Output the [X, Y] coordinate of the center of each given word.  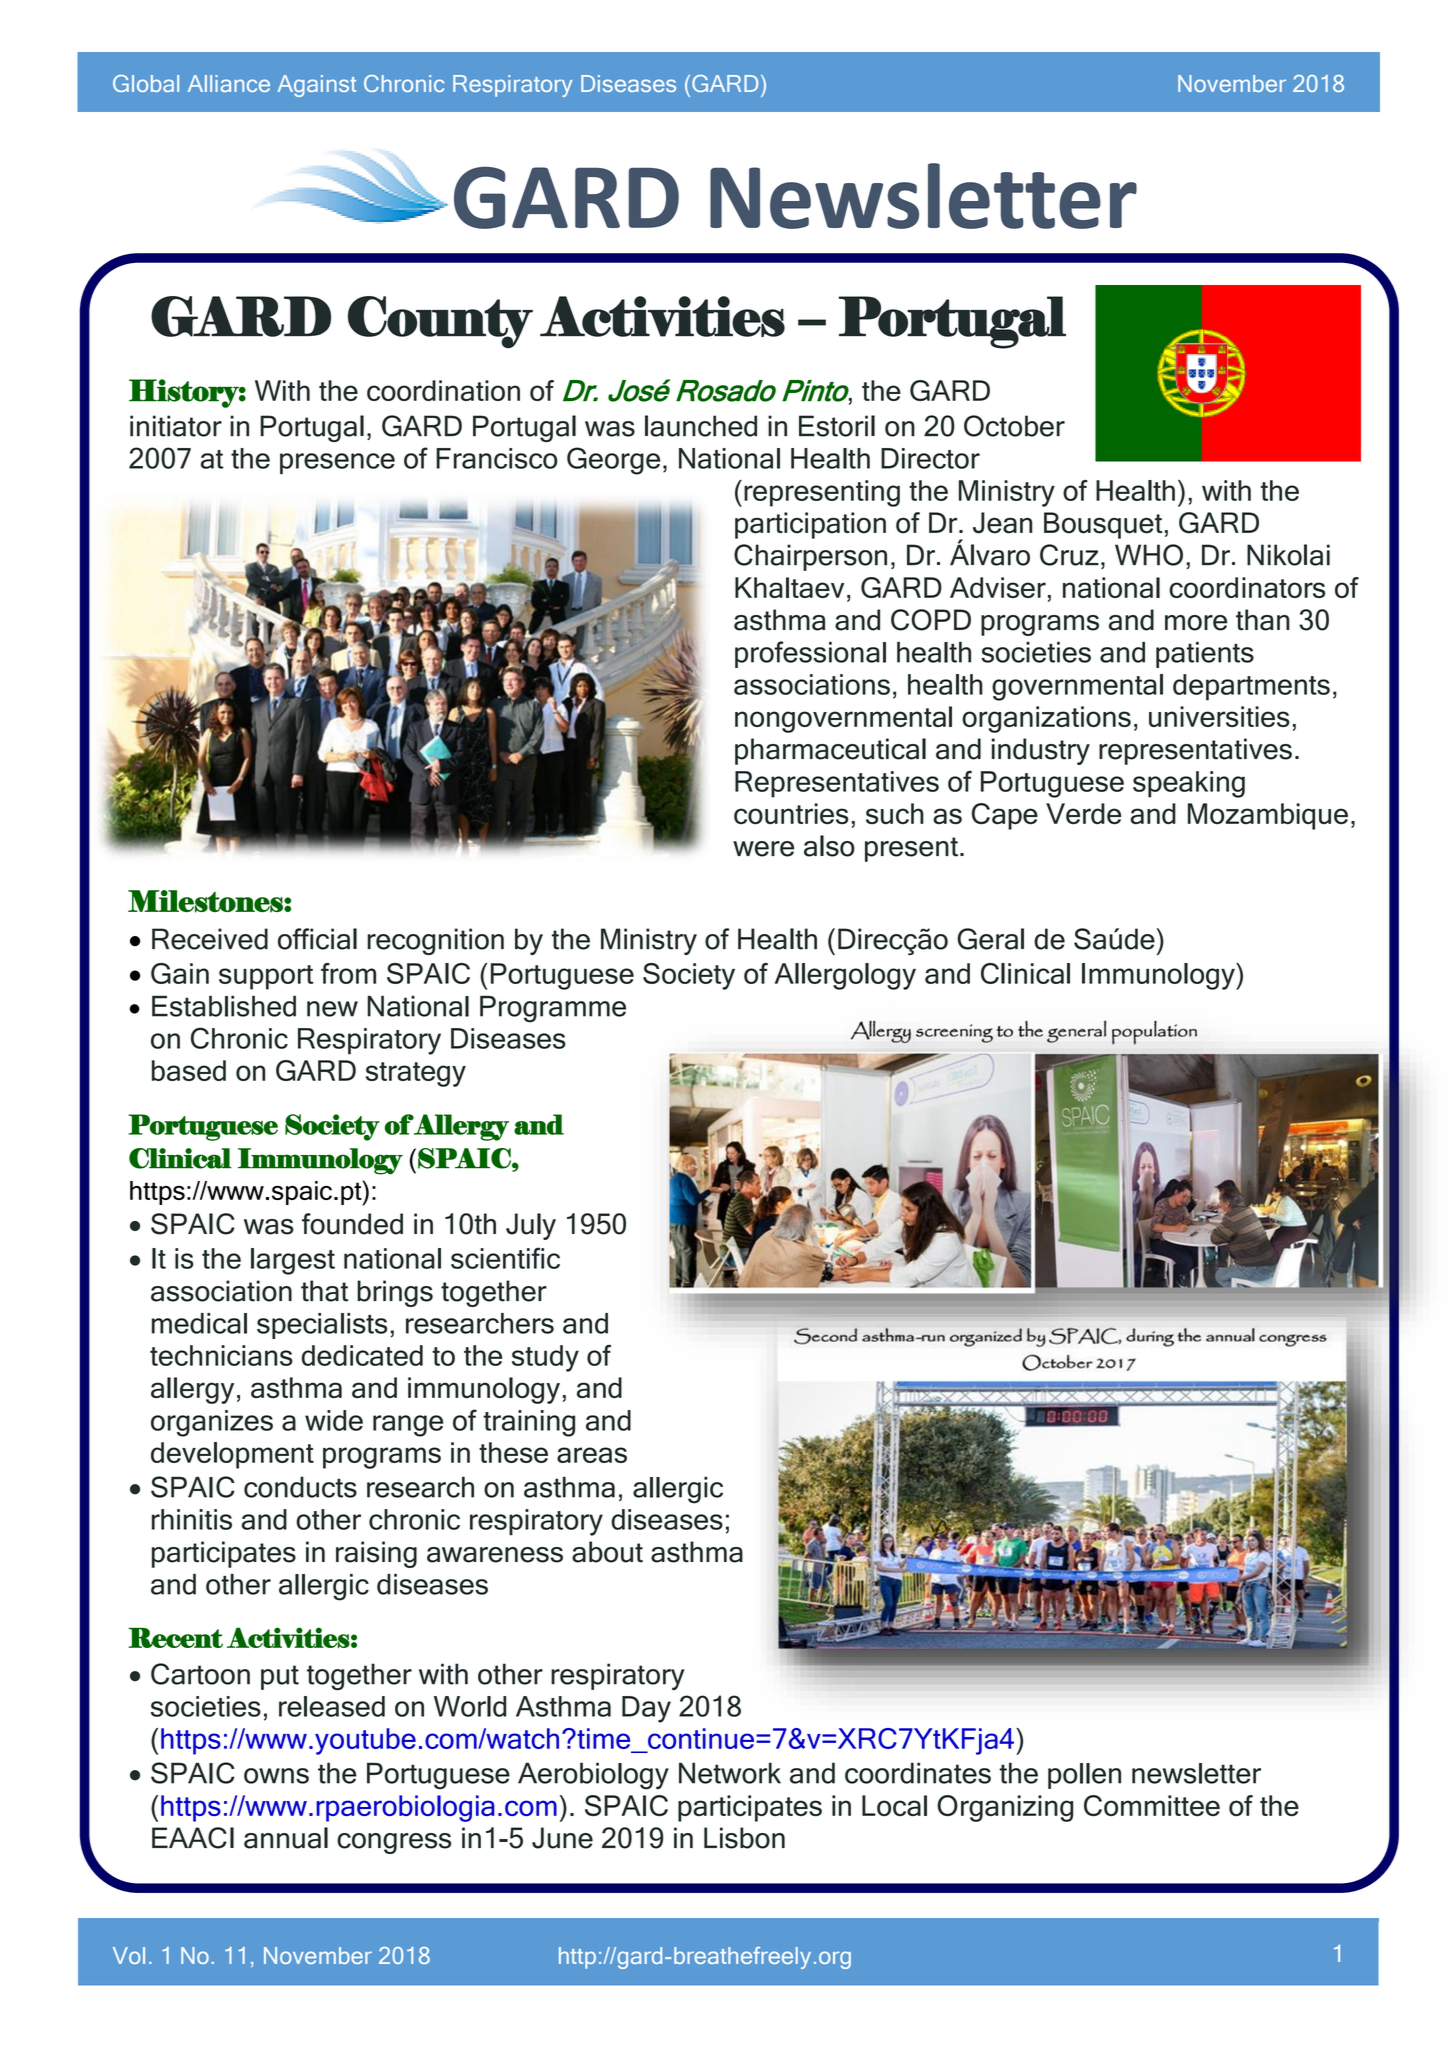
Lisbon [744, 1838]
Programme [553, 1009]
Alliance [229, 83]
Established [224, 1006]
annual [286, 1838]
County [440, 322]
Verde [1083, 813]
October [1014, 426]
